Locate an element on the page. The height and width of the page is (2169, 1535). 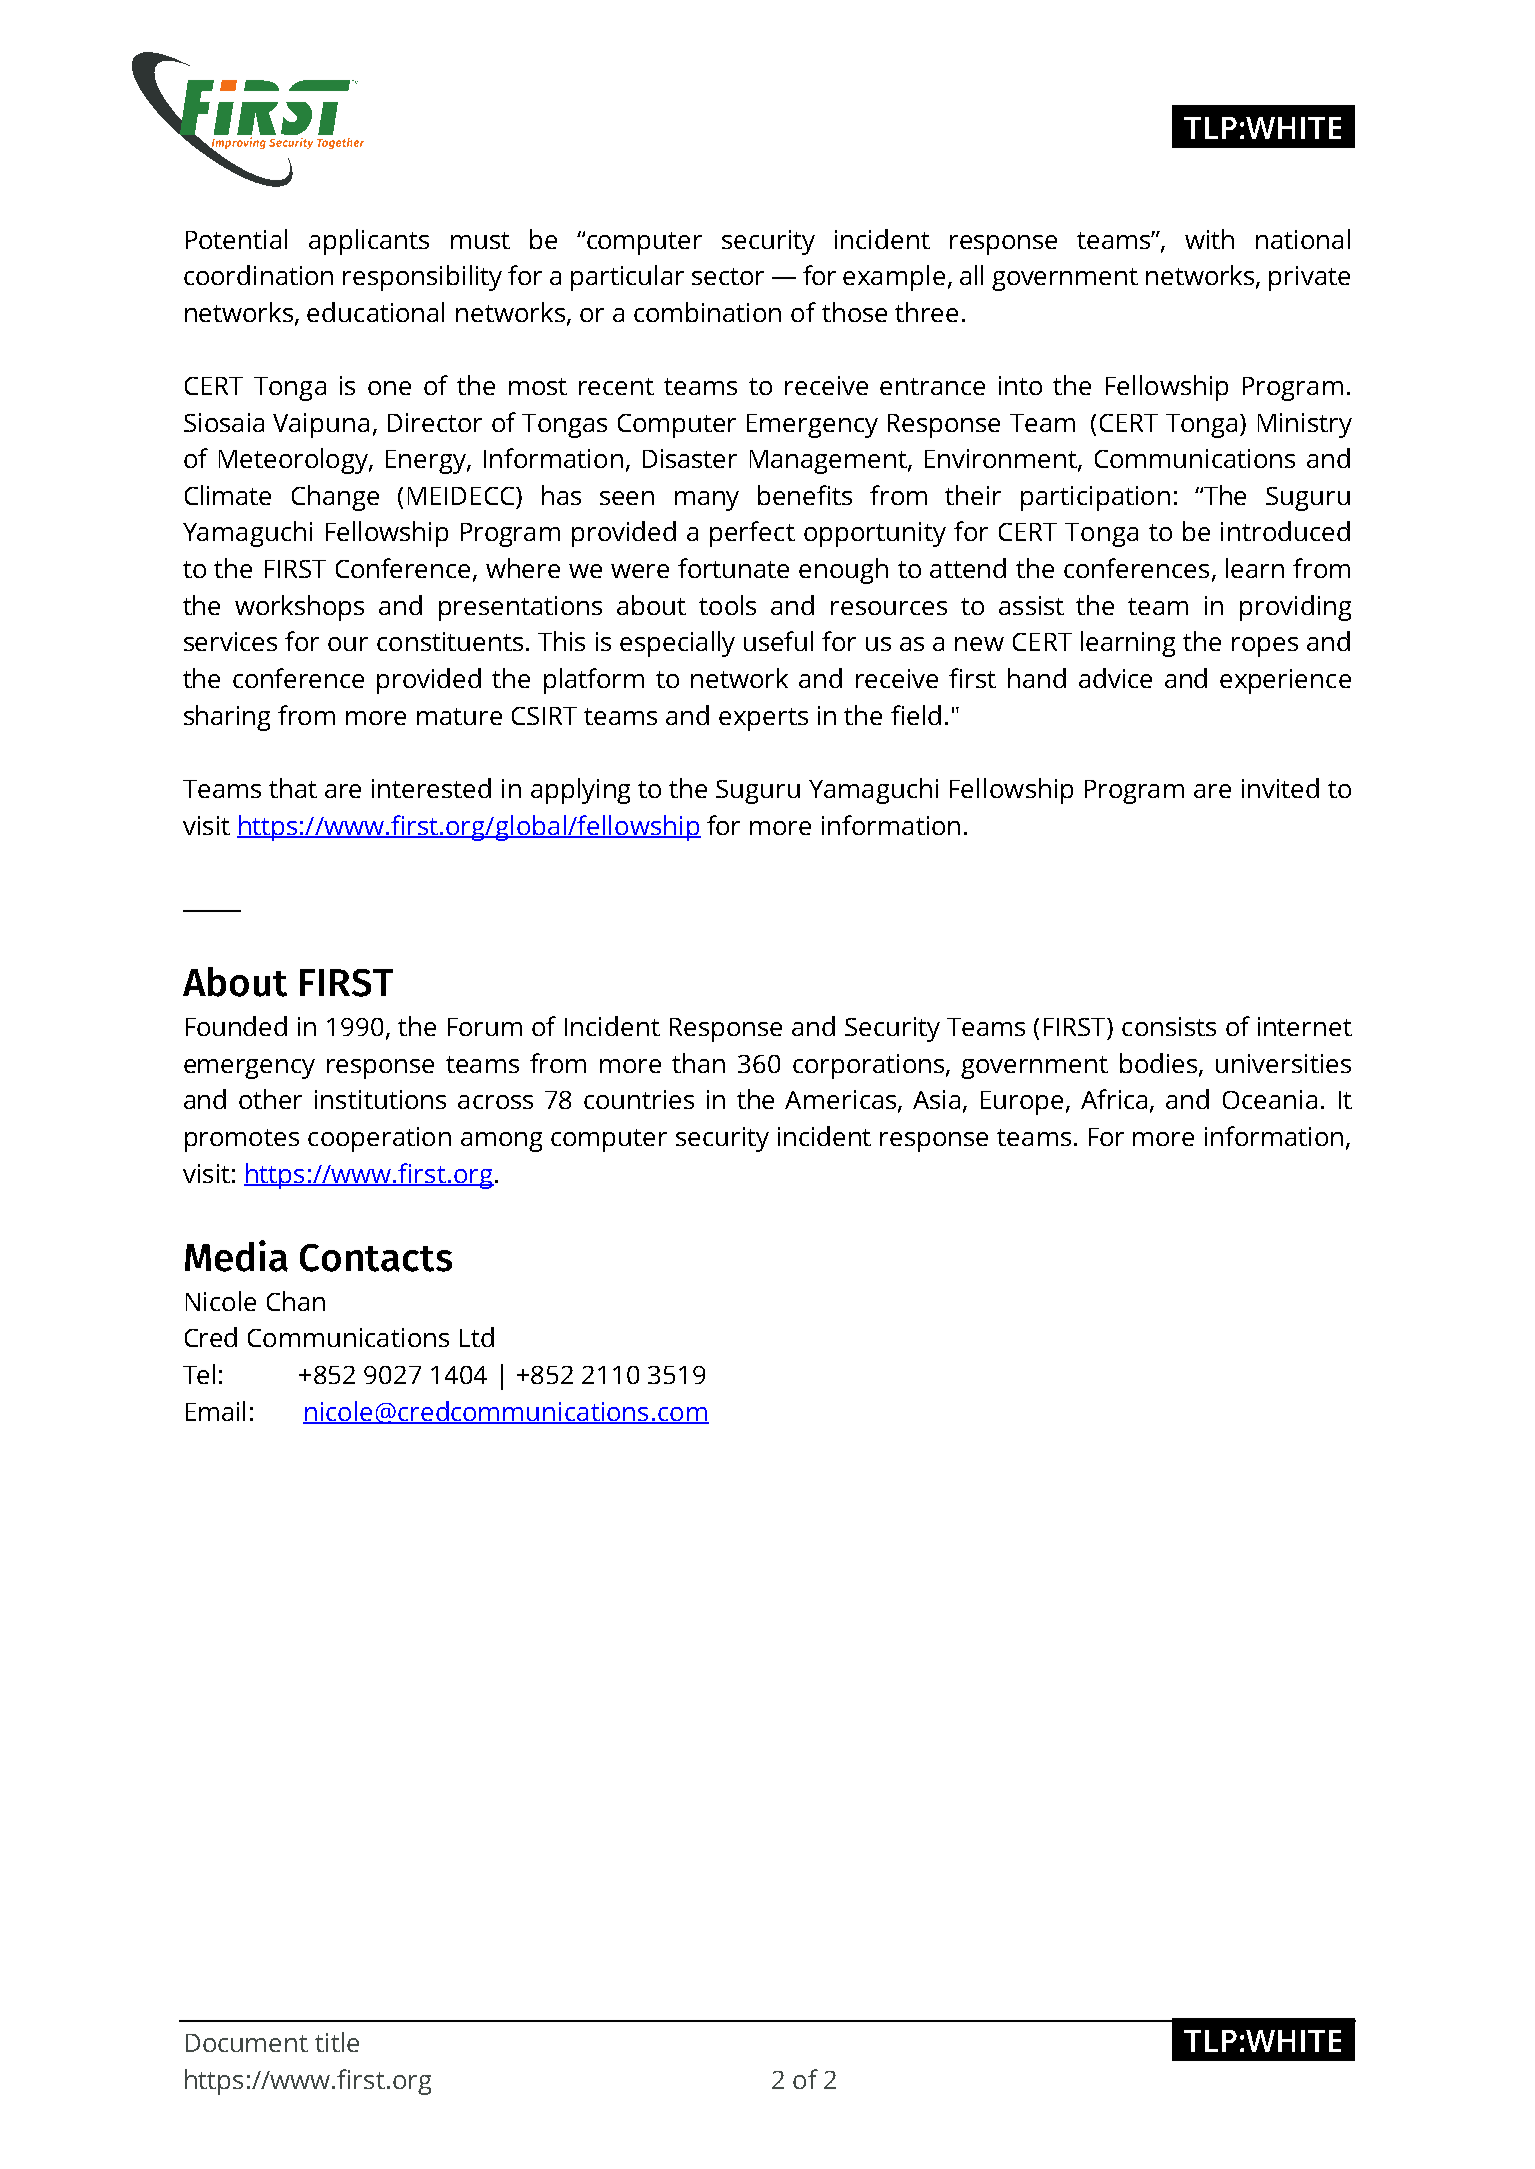
Ltd is located at coordinates (477, 1337).
